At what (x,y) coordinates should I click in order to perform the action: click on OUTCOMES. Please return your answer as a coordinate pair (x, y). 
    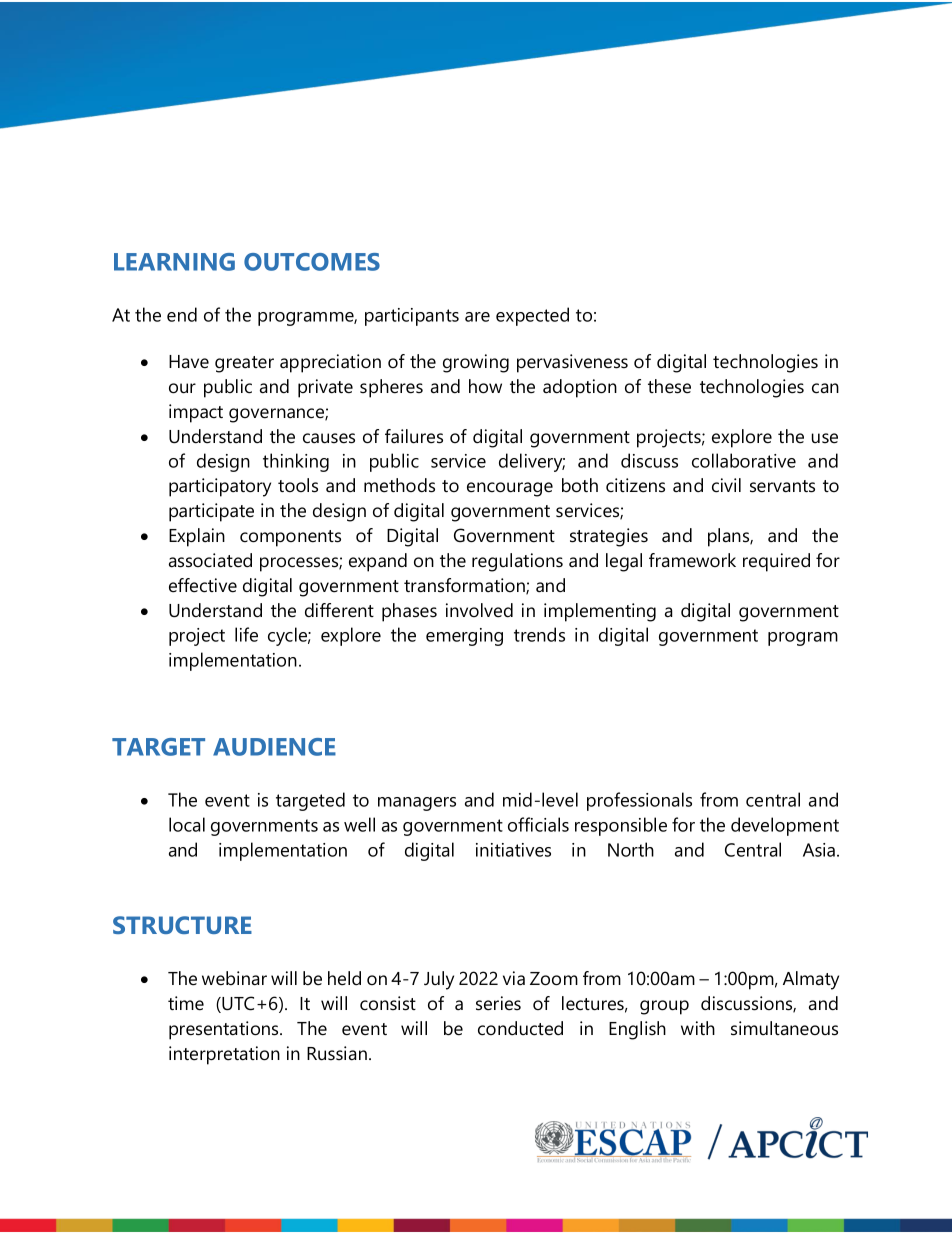
    Looking at the image, I should click on (312, 262).
